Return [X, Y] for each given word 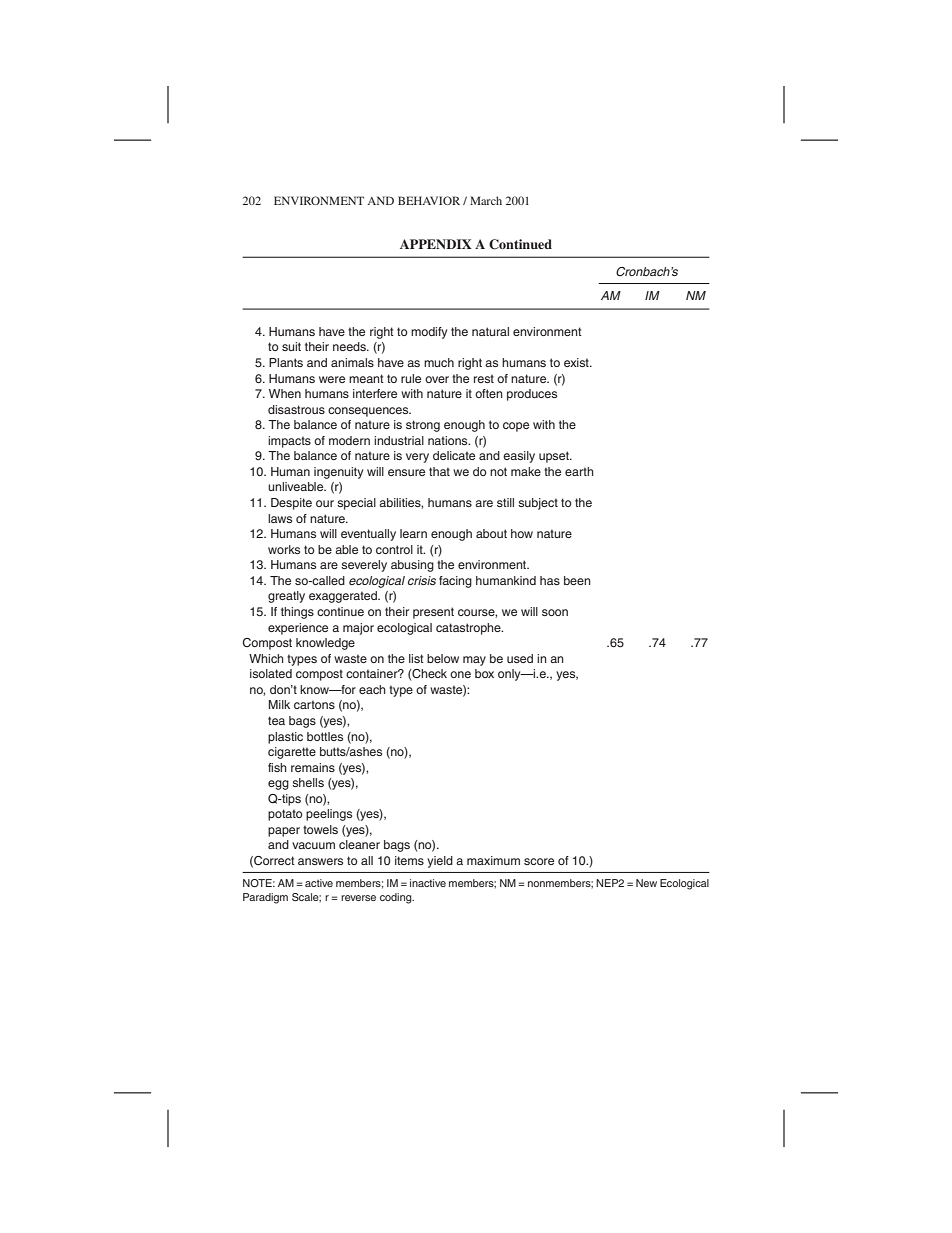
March [486, 200]
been [577, 580]
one [460, 674]
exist [577, 362]
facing [455, 582]
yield [440, 862]
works [284, 549]
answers [320, 861]
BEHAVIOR [429, 200]
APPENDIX [436, 244]
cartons [314, 704]
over [437, 379]
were [332, 379]
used [520, 658]
